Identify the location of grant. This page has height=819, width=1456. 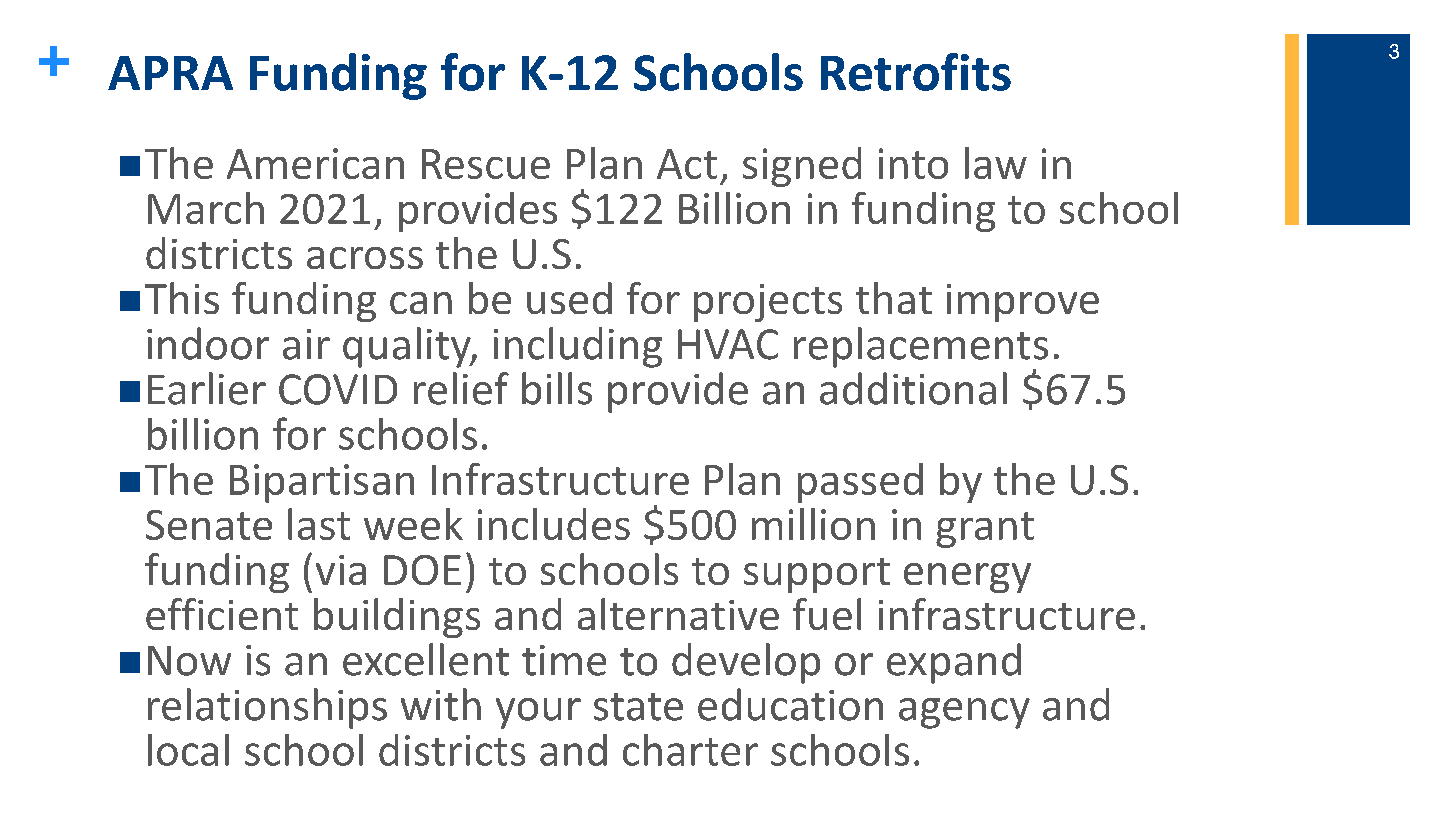
(985, 530).
